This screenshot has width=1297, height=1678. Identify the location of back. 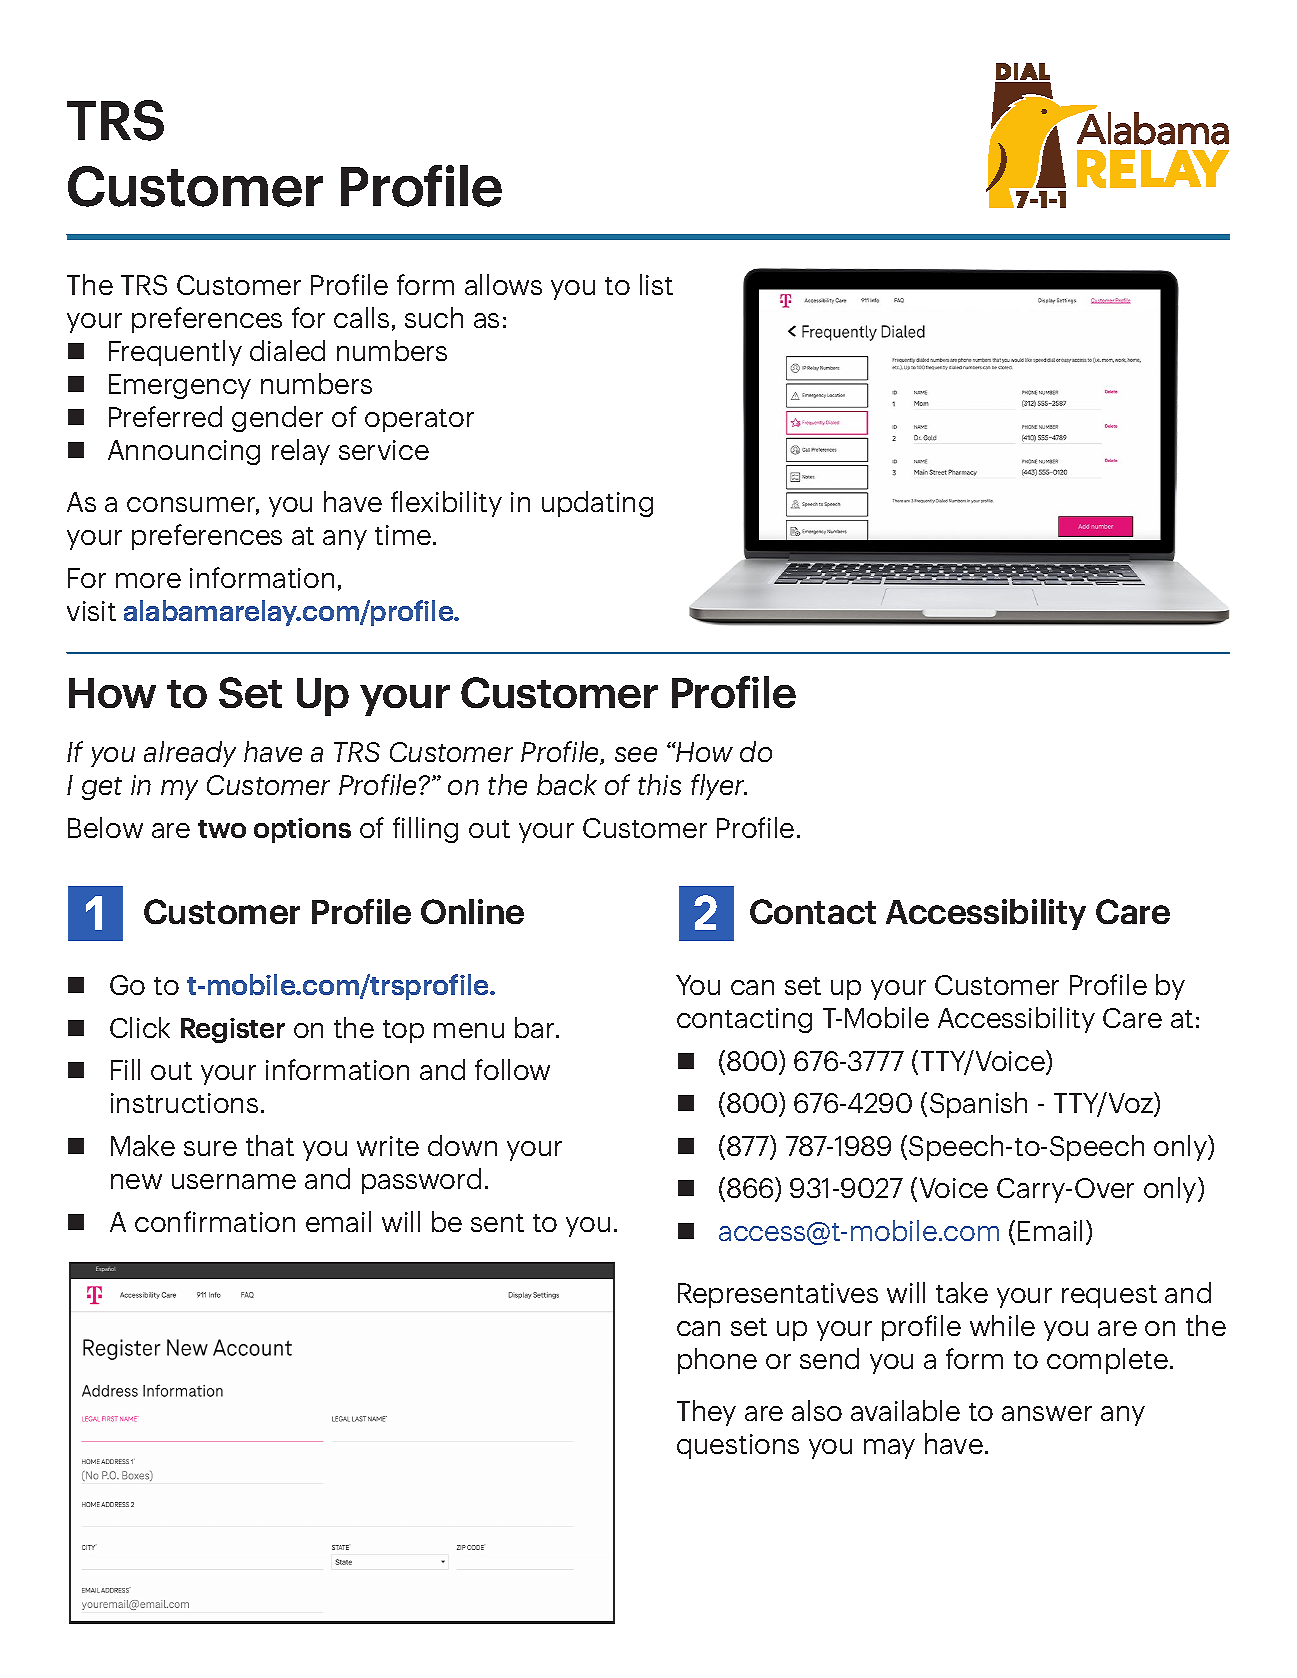
(567, 784).
